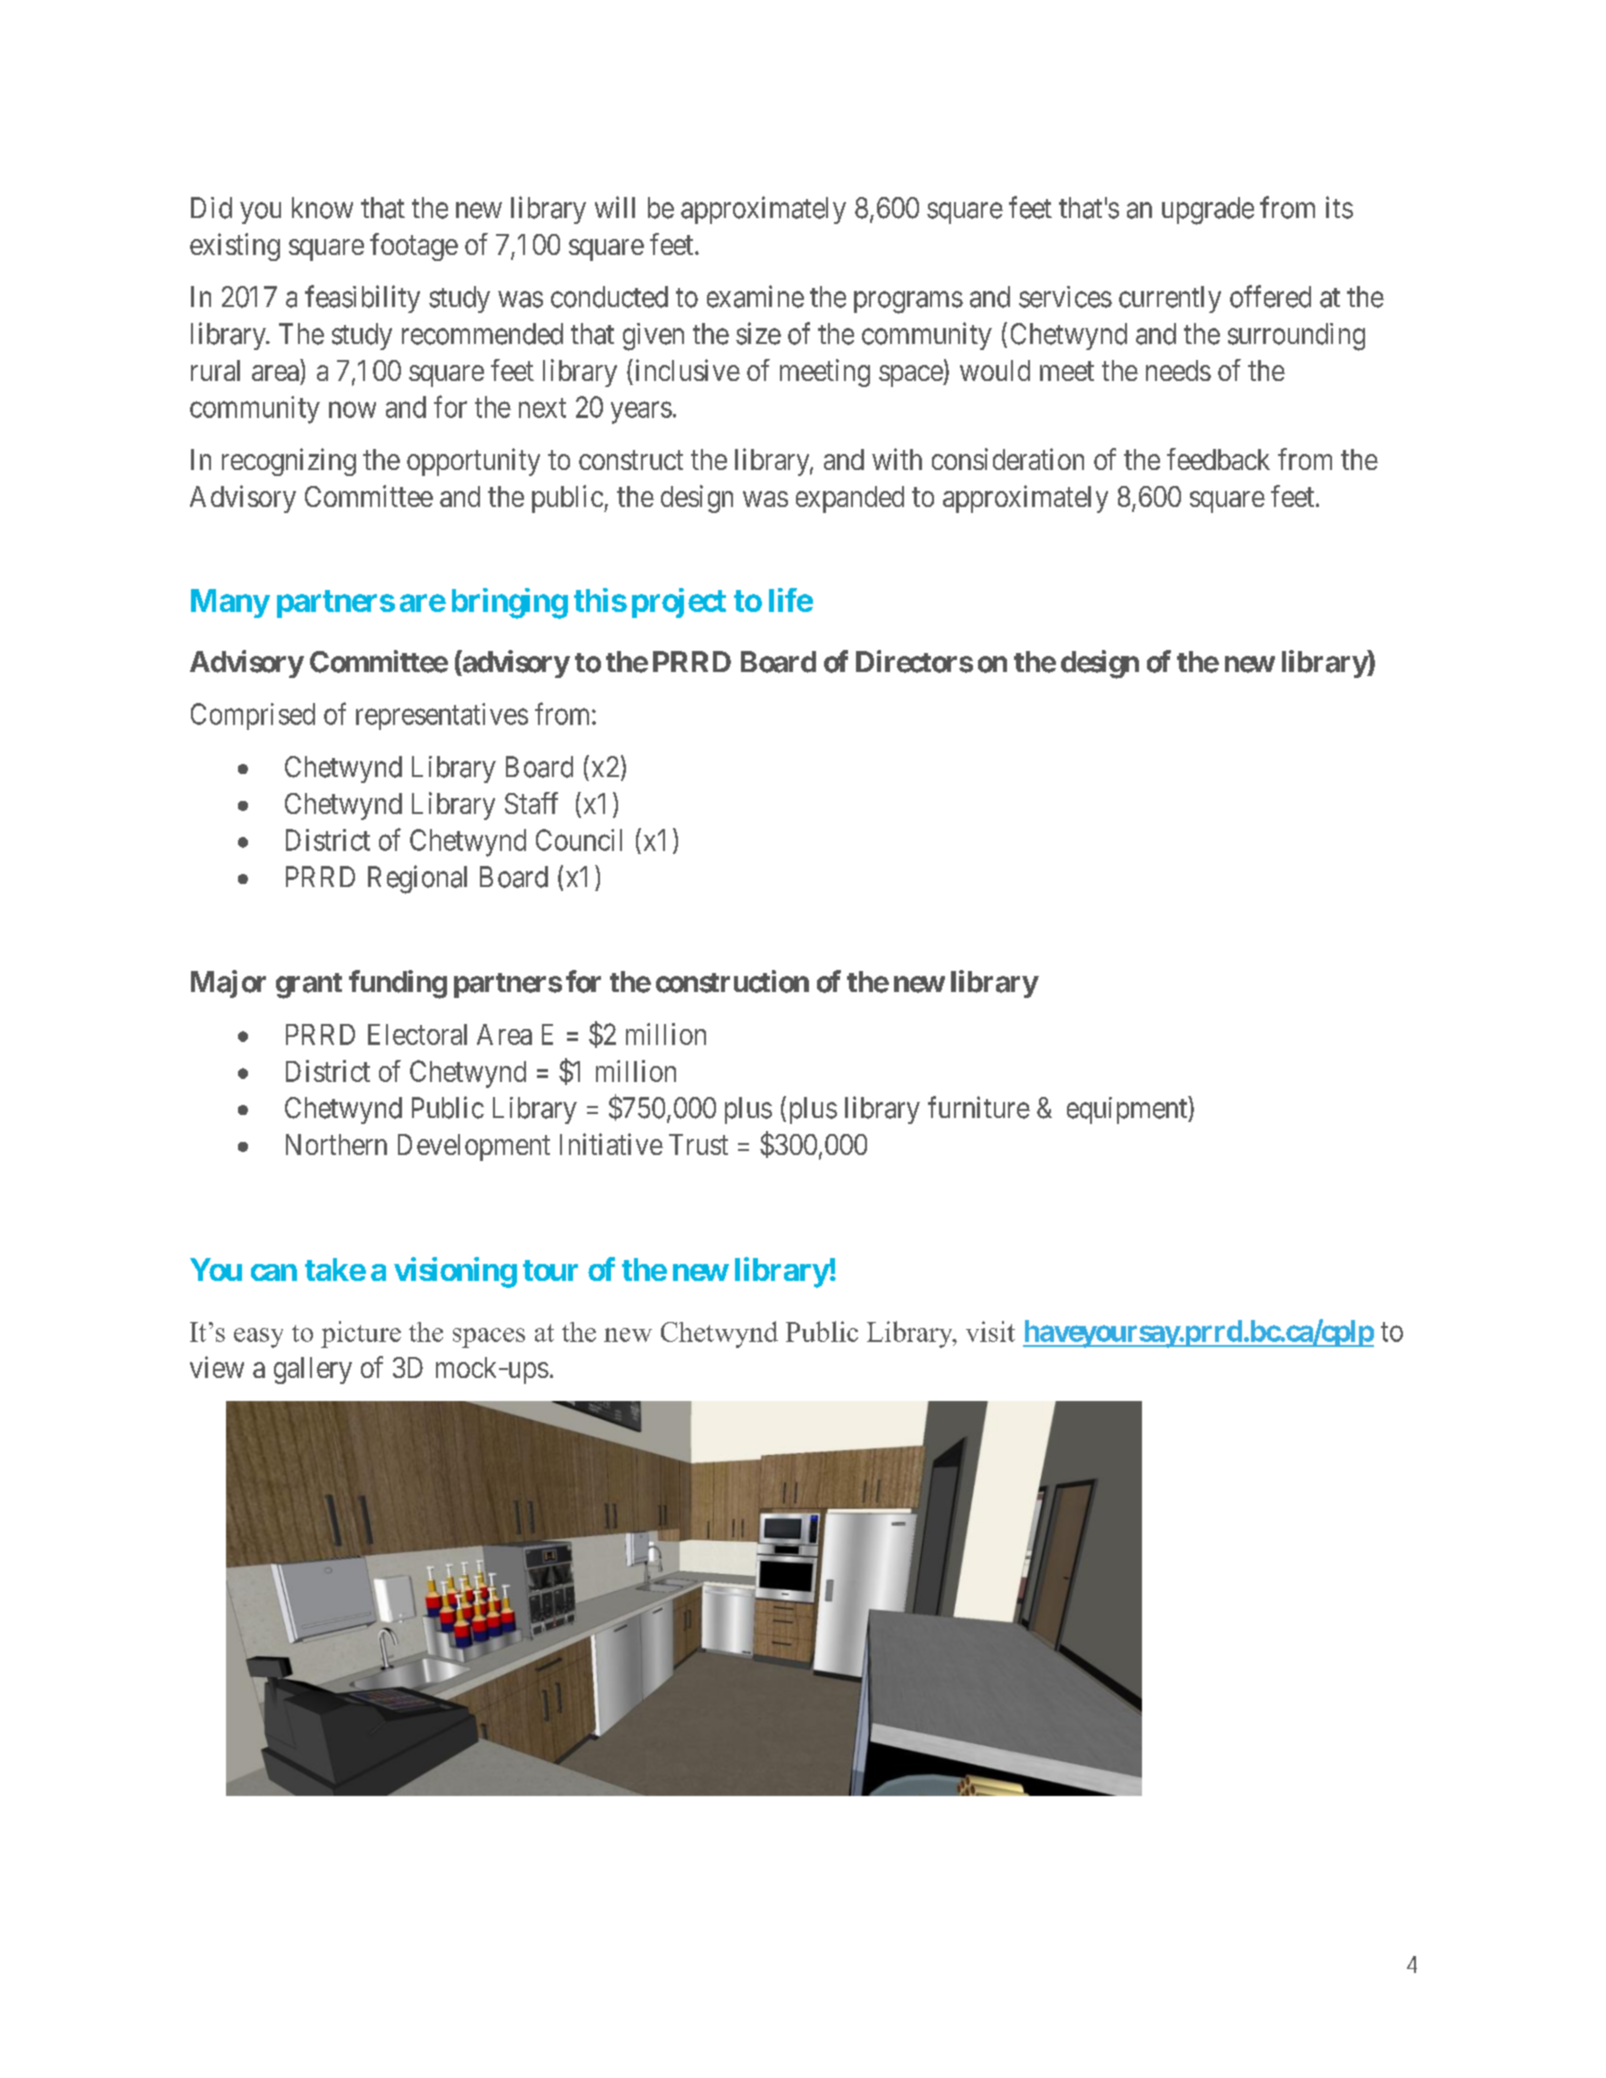 This document has height=2078, width=1606. I want to click on grant, so click(309, 986).
